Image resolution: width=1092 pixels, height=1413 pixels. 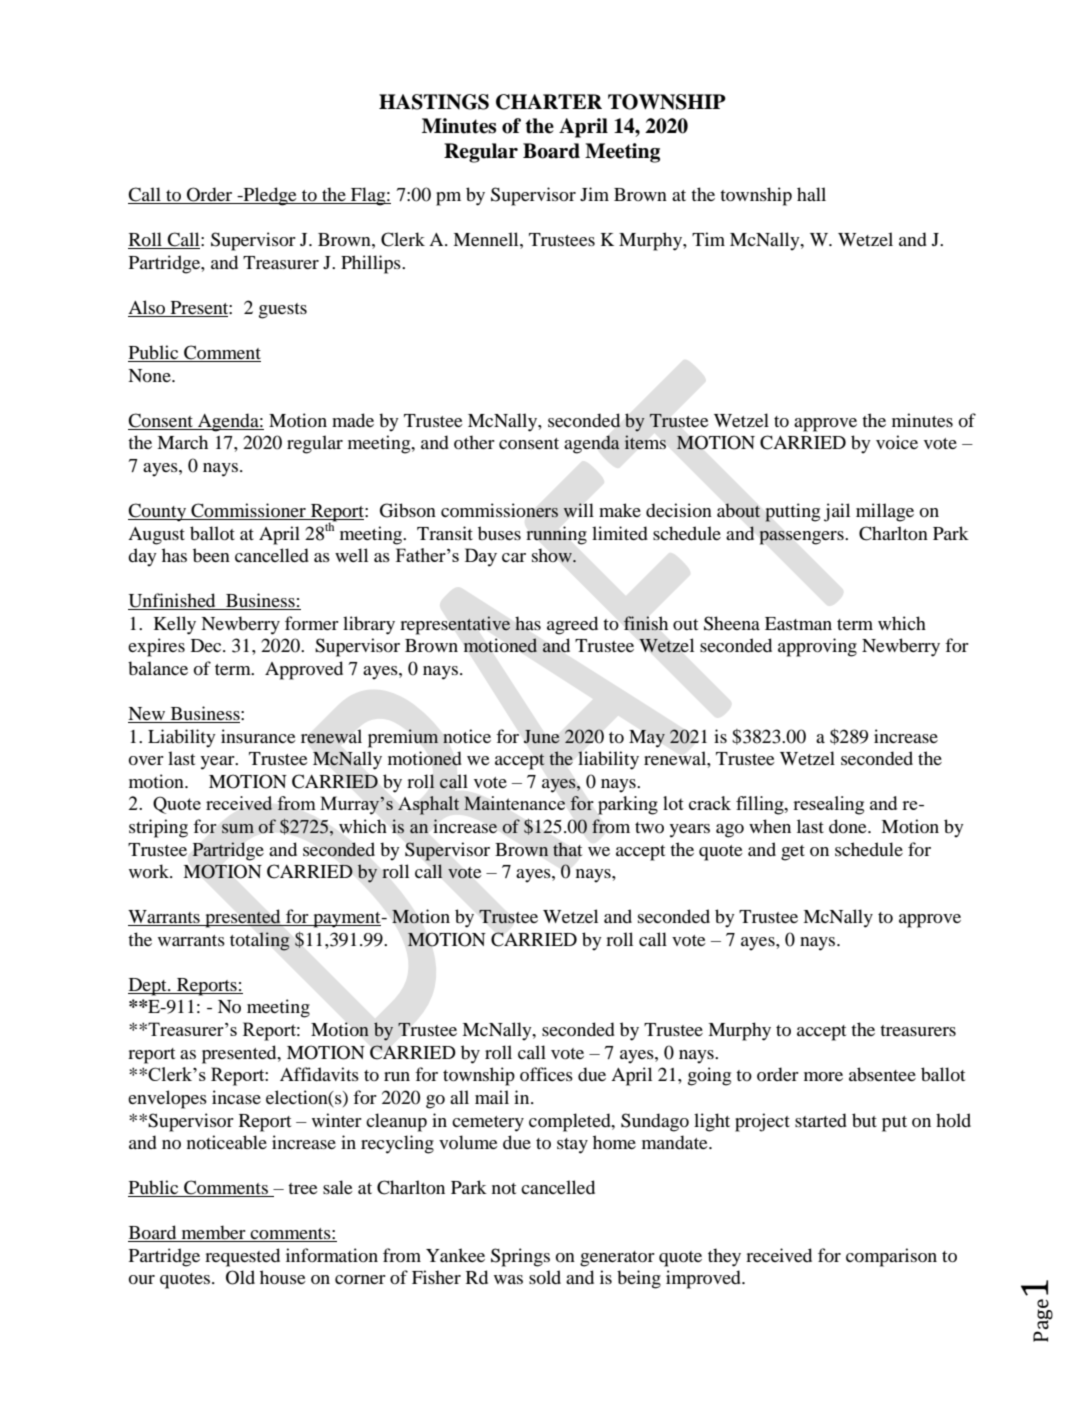 What do you see at coordinates (474, 442) in the image?
I see `other` at bounding box center [474, 442].
